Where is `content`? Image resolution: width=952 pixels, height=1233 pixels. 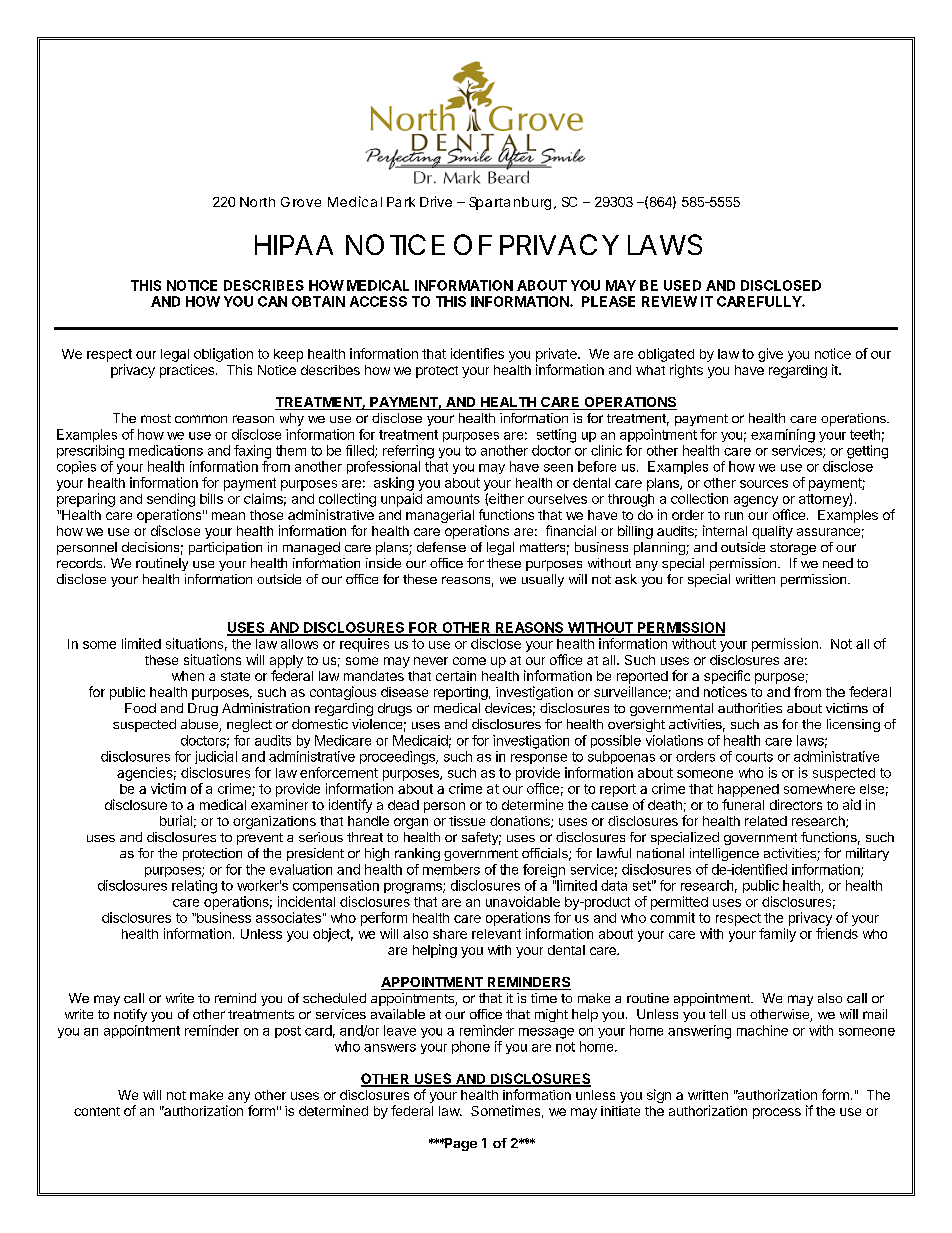 content is located at coordinates (97, 1111).
